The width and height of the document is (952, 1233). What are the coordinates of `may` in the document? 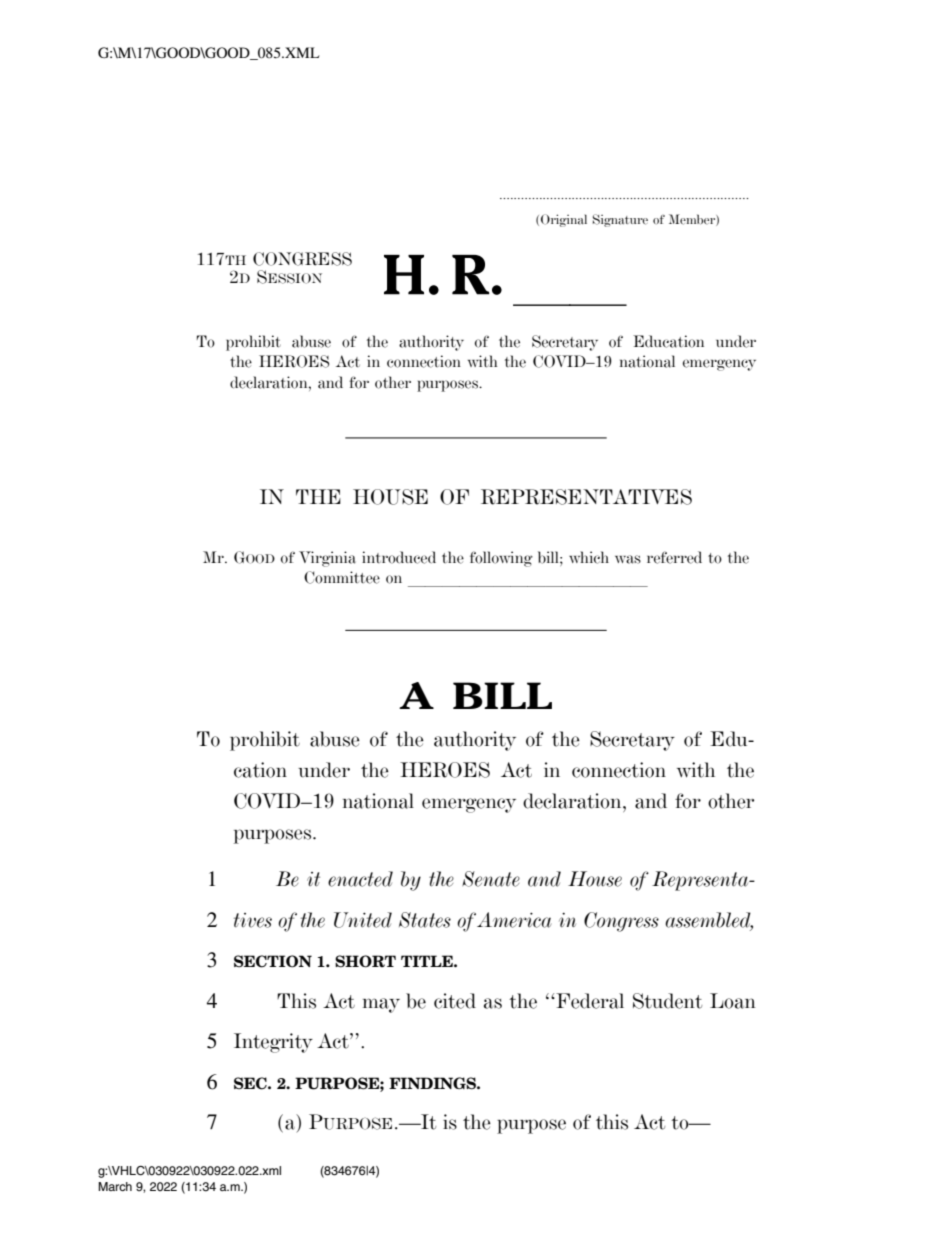 It's located at (381, 1005).
